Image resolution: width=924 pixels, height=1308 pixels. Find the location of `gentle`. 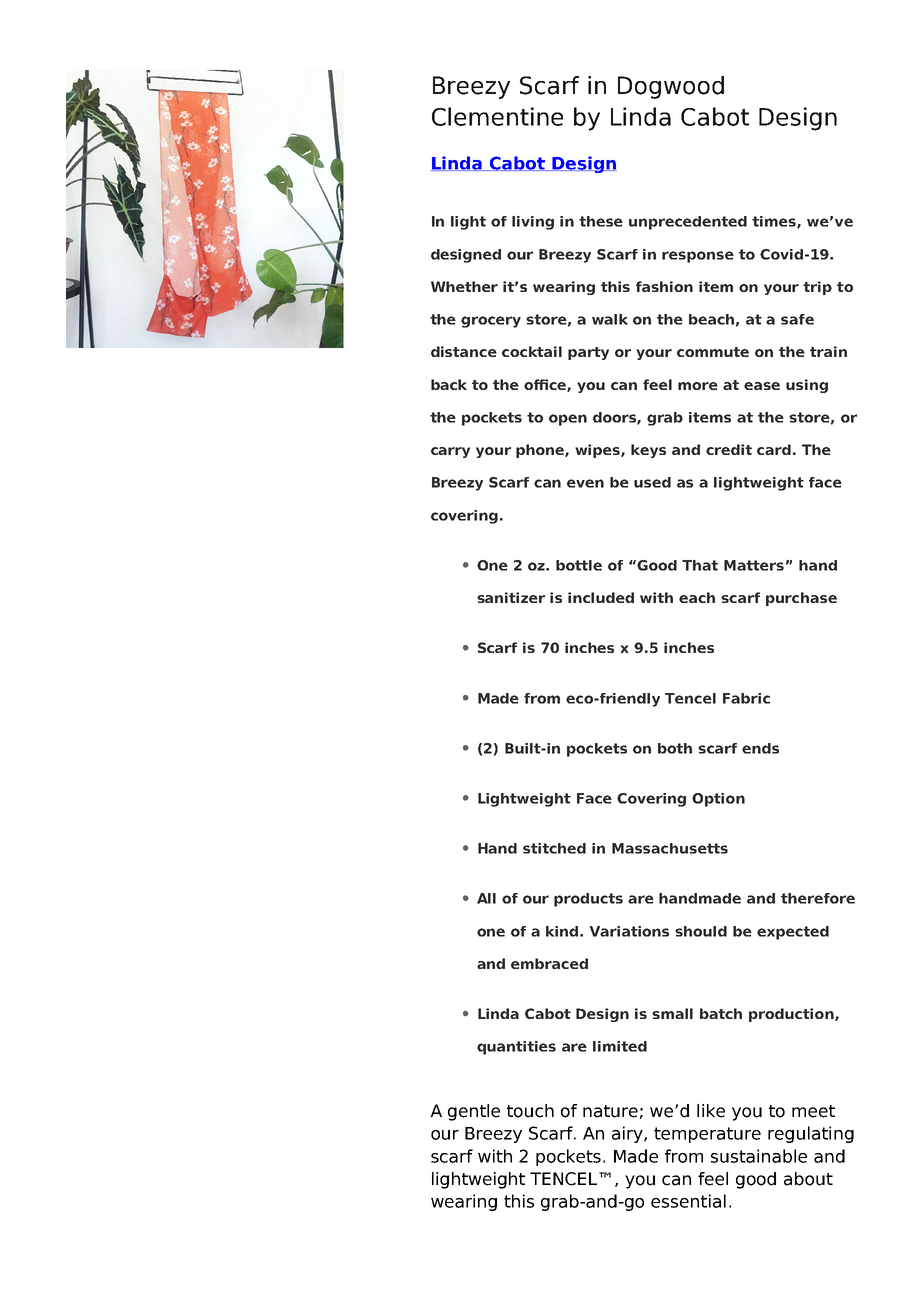

gentle is located at coordinates (474, 1112).
